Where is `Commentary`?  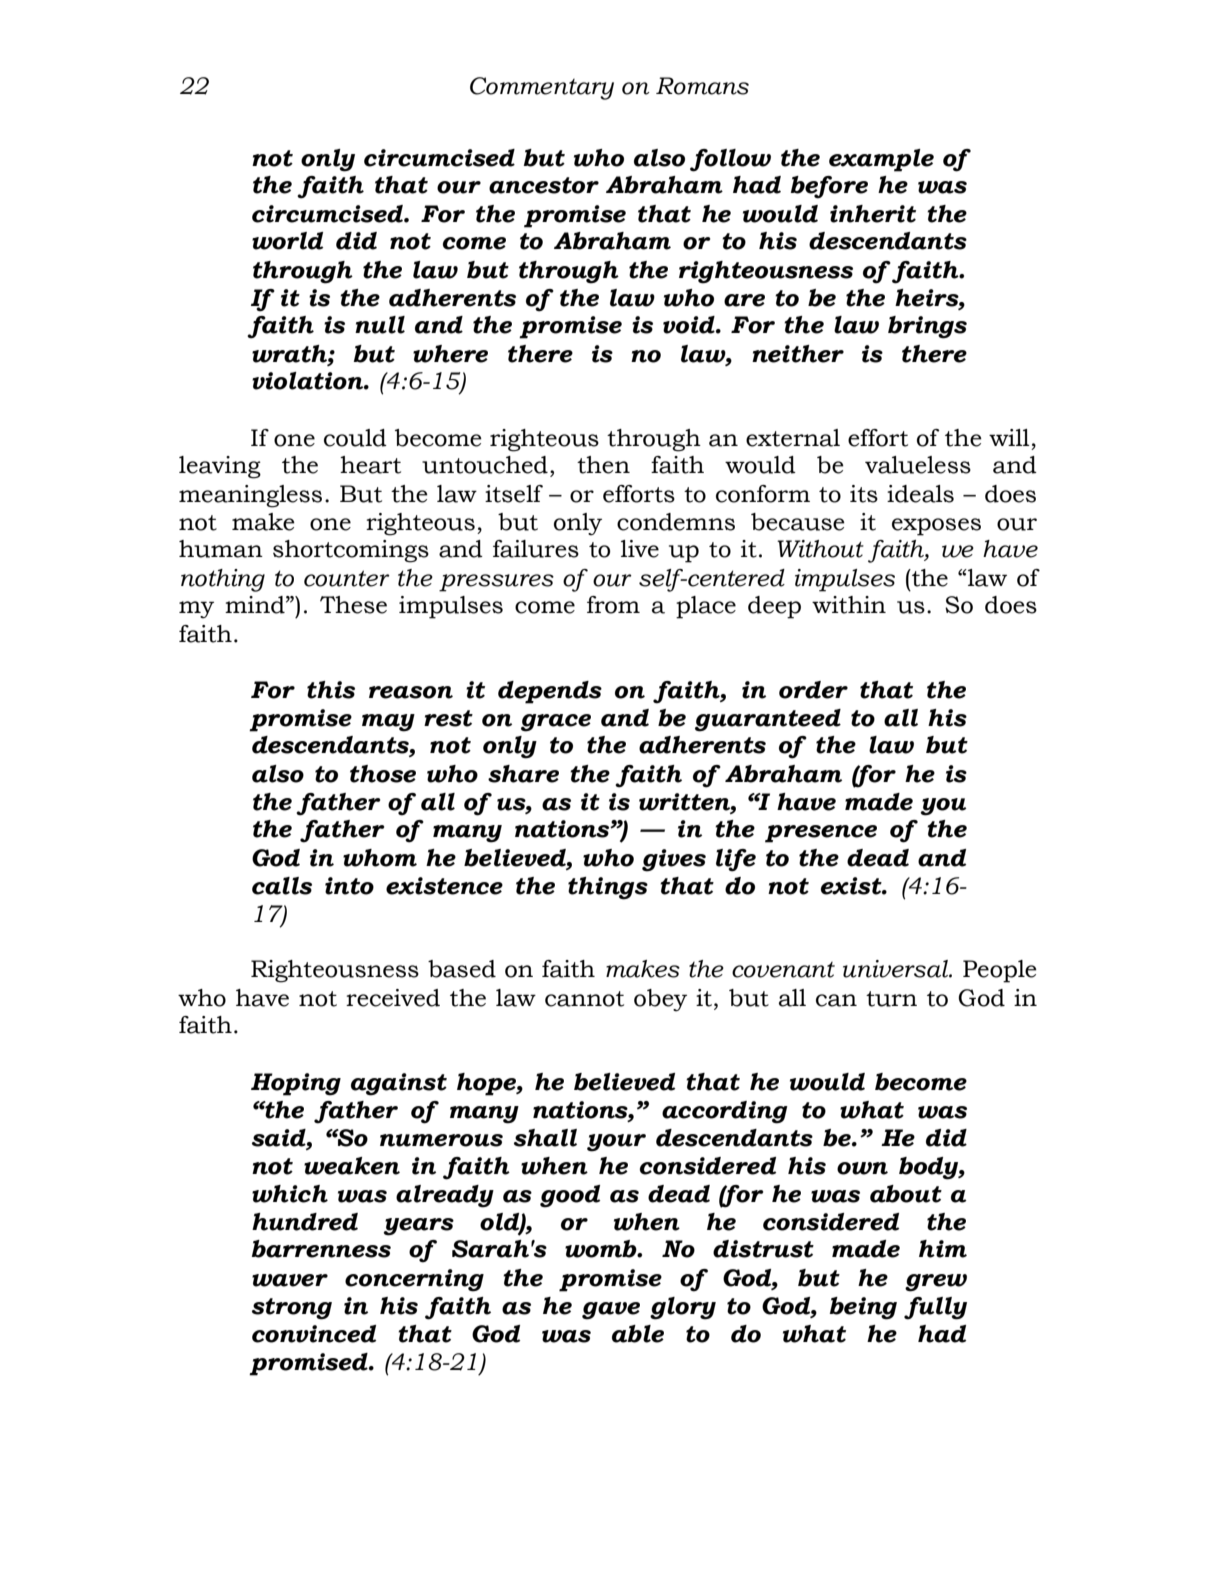 Commentary is located at coordinates (542, 88).
